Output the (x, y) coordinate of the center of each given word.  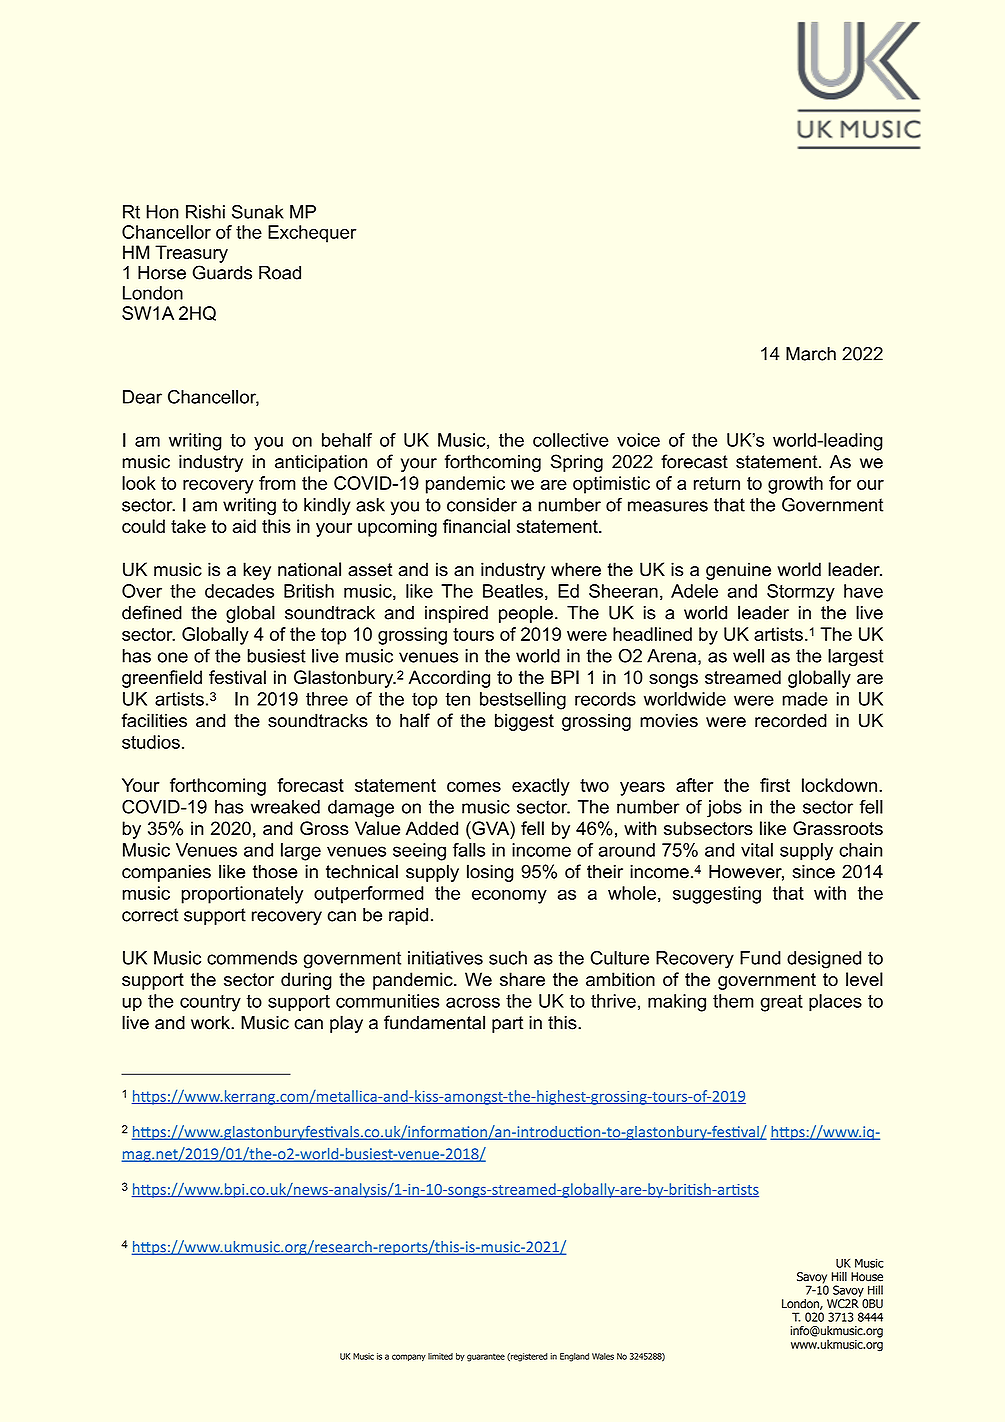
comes (474, 787)
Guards (222, 272)
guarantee (486, 1357)
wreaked (285, 807)
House (867, 1277)
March (811, 354)
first (775, 785)
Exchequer (312, 234)
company (409, 1357)
